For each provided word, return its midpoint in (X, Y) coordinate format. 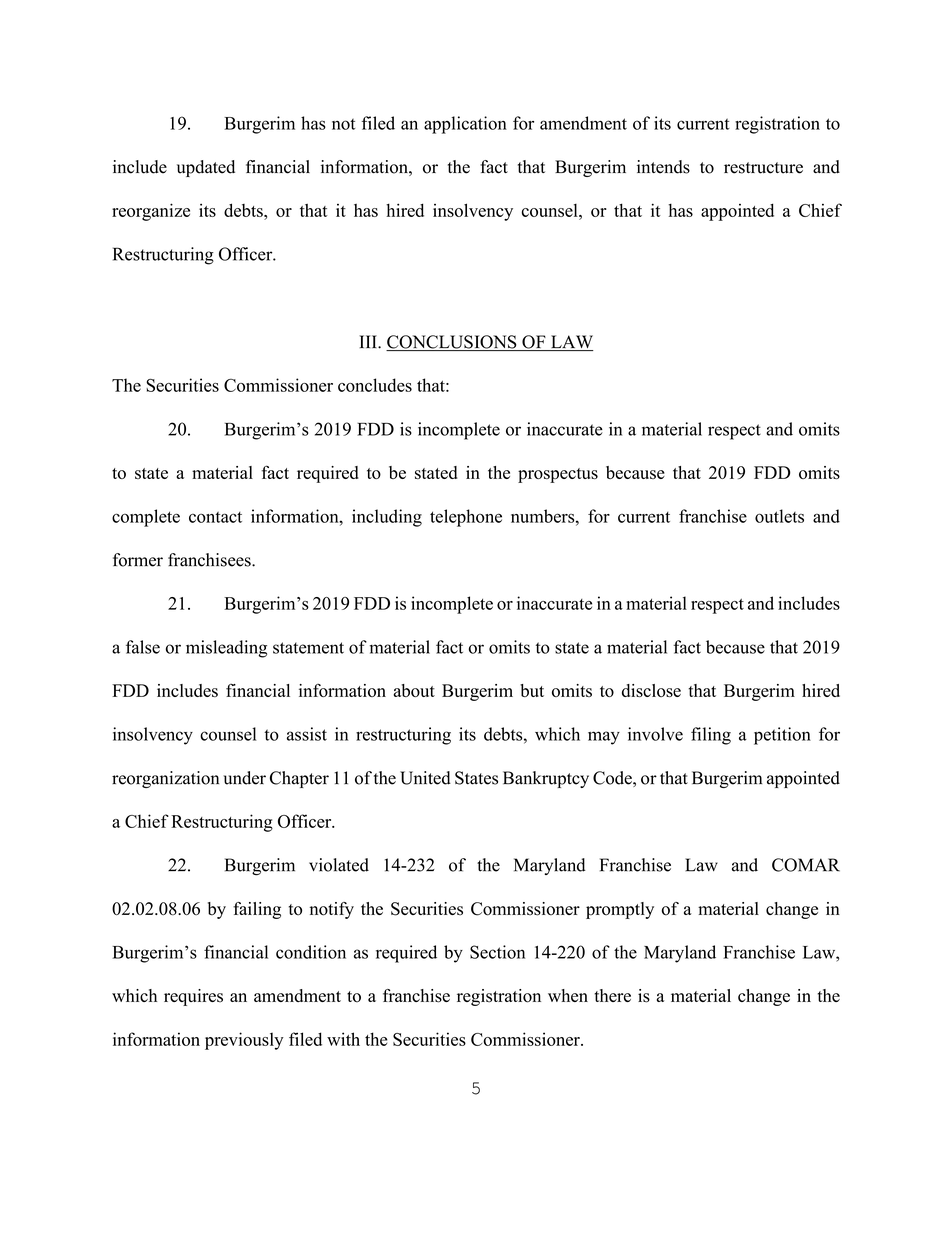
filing (711, 736)
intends (663, 167)
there (612, 995)
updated (206, 168)
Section (497, 952)
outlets (779, 516)
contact (215, 517)
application (465, 125)
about (414, 690)
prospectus (558, 475)
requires (193, 997)
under (245, 778)
